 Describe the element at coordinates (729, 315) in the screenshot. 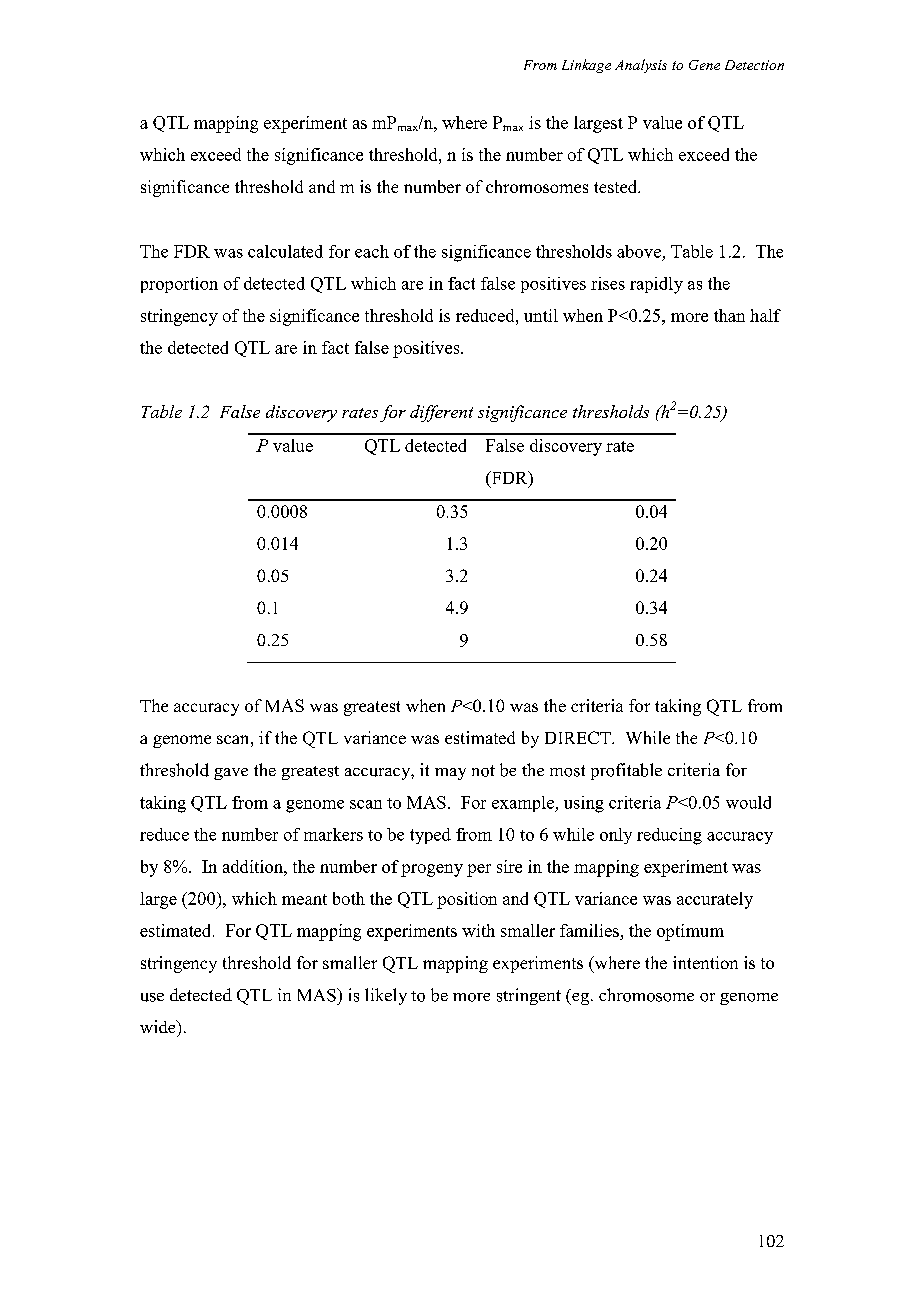

I see `than` at that location.
